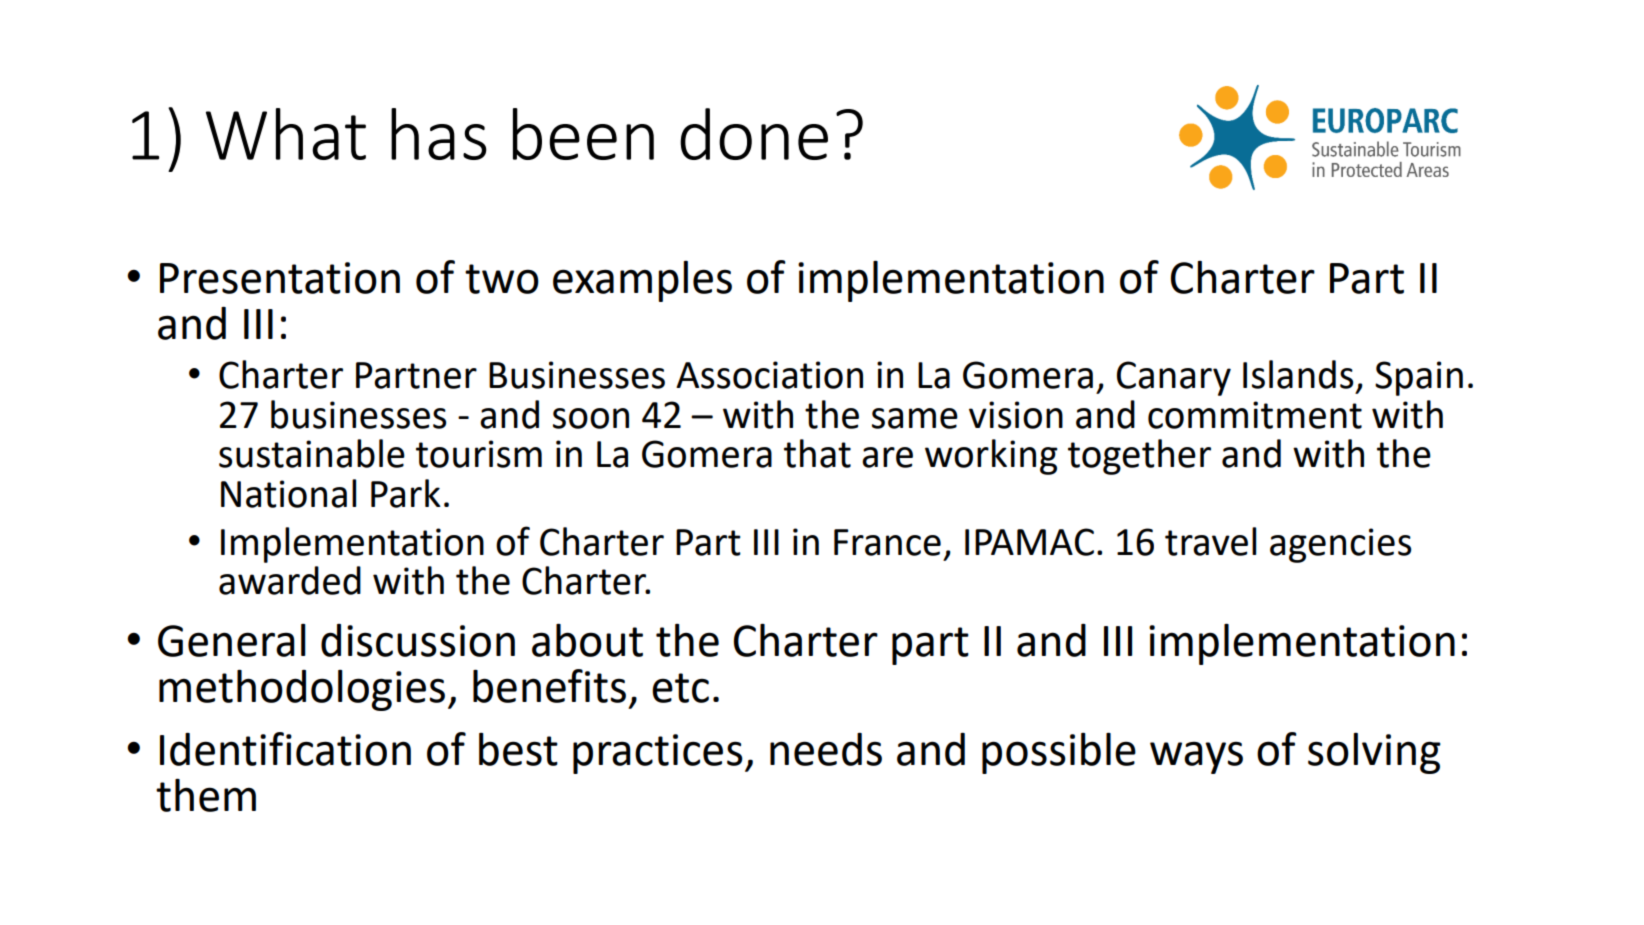 The width and height of the screenshot is (1644, 925). What do you see at coordinates (583, 134) in the screenshot?
I see `been` at bounding box center [583, 134].
